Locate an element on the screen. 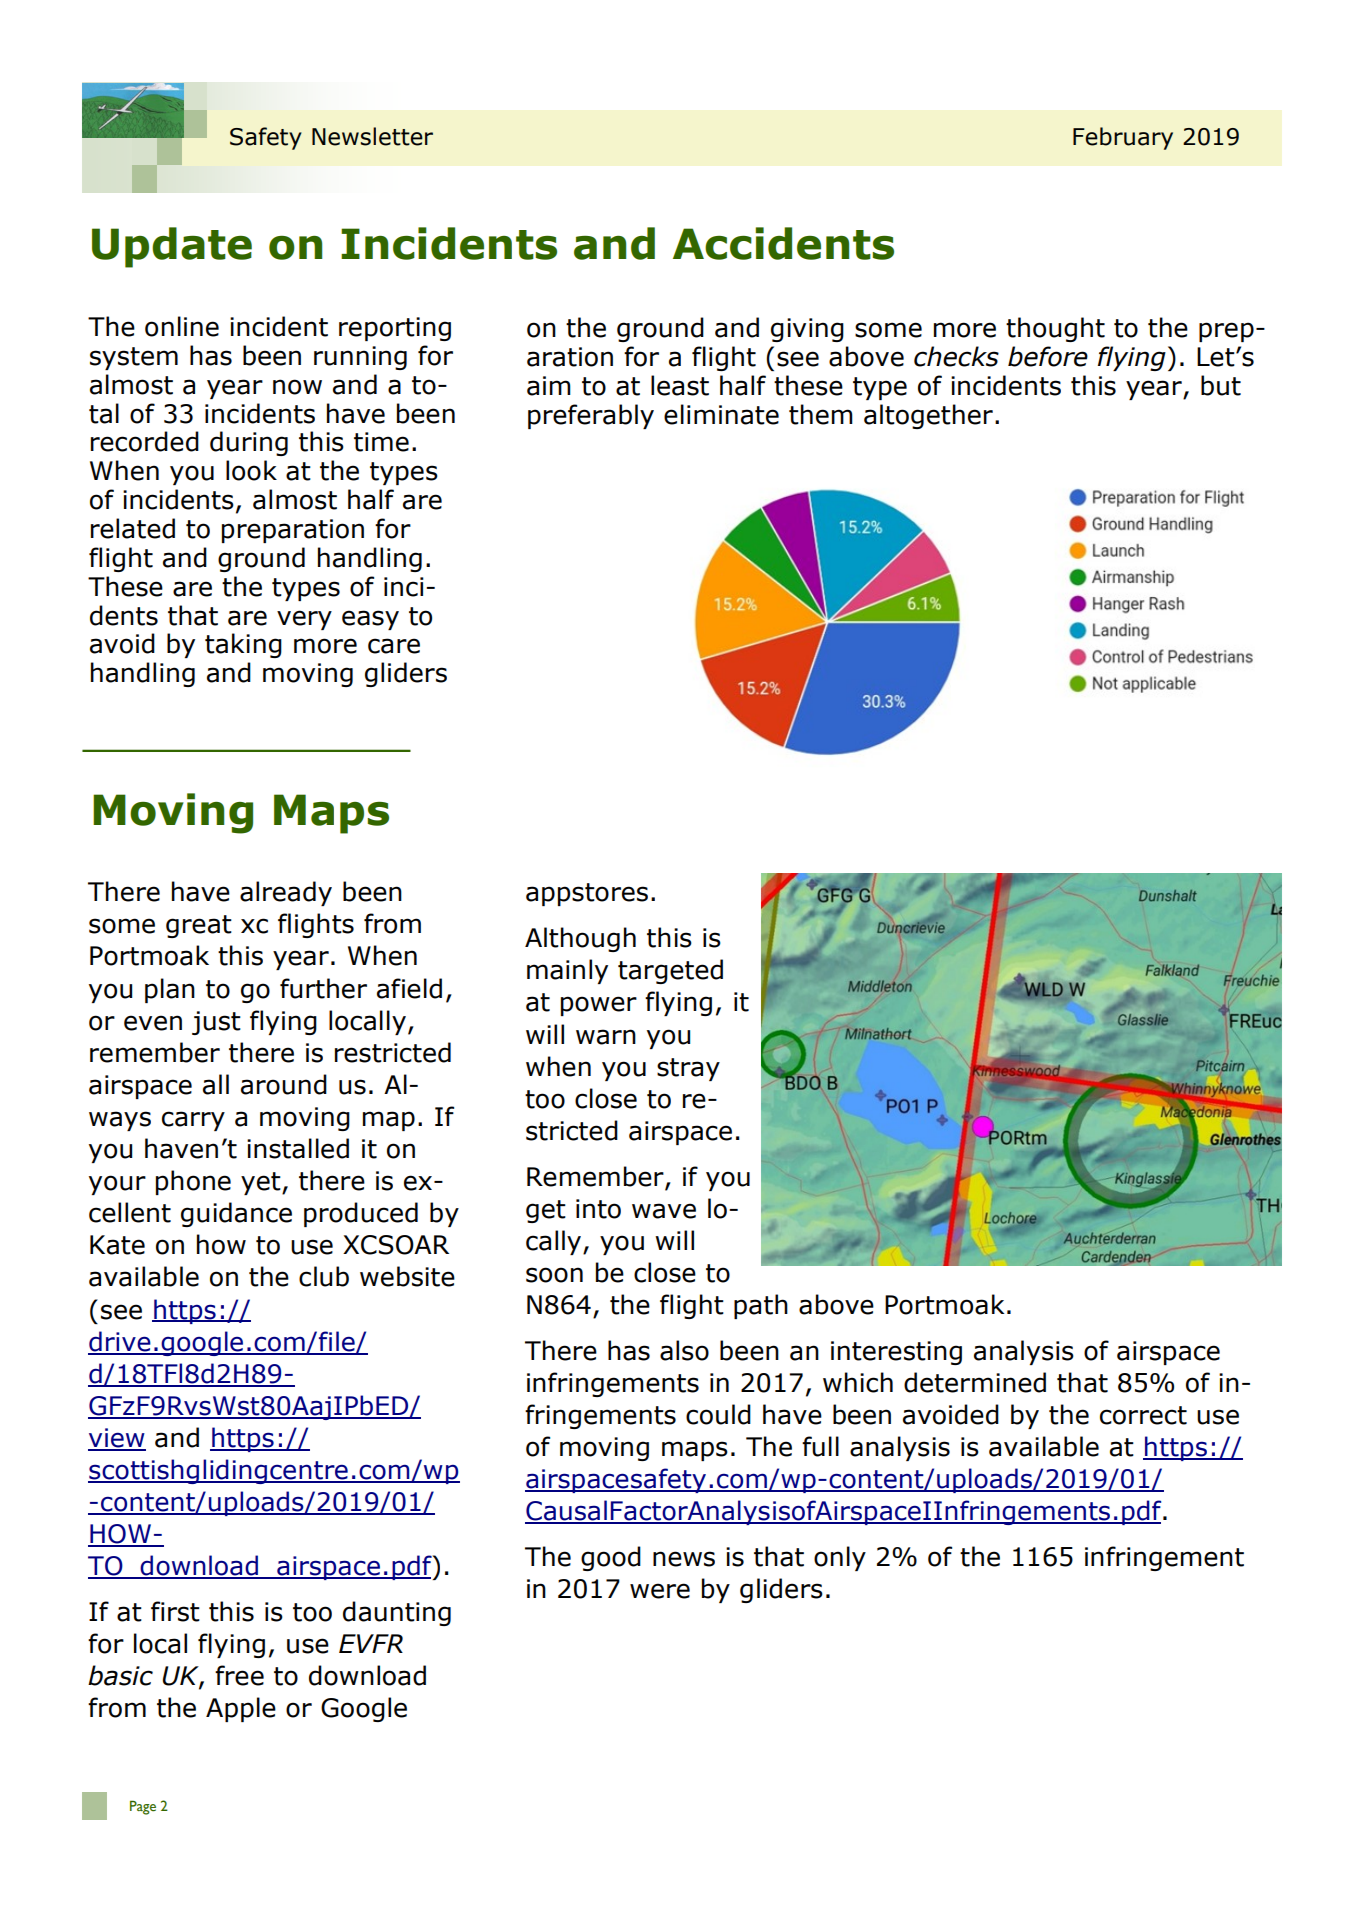 The image size is (1364, 1929). giving is located at coordinates (807, 330).
